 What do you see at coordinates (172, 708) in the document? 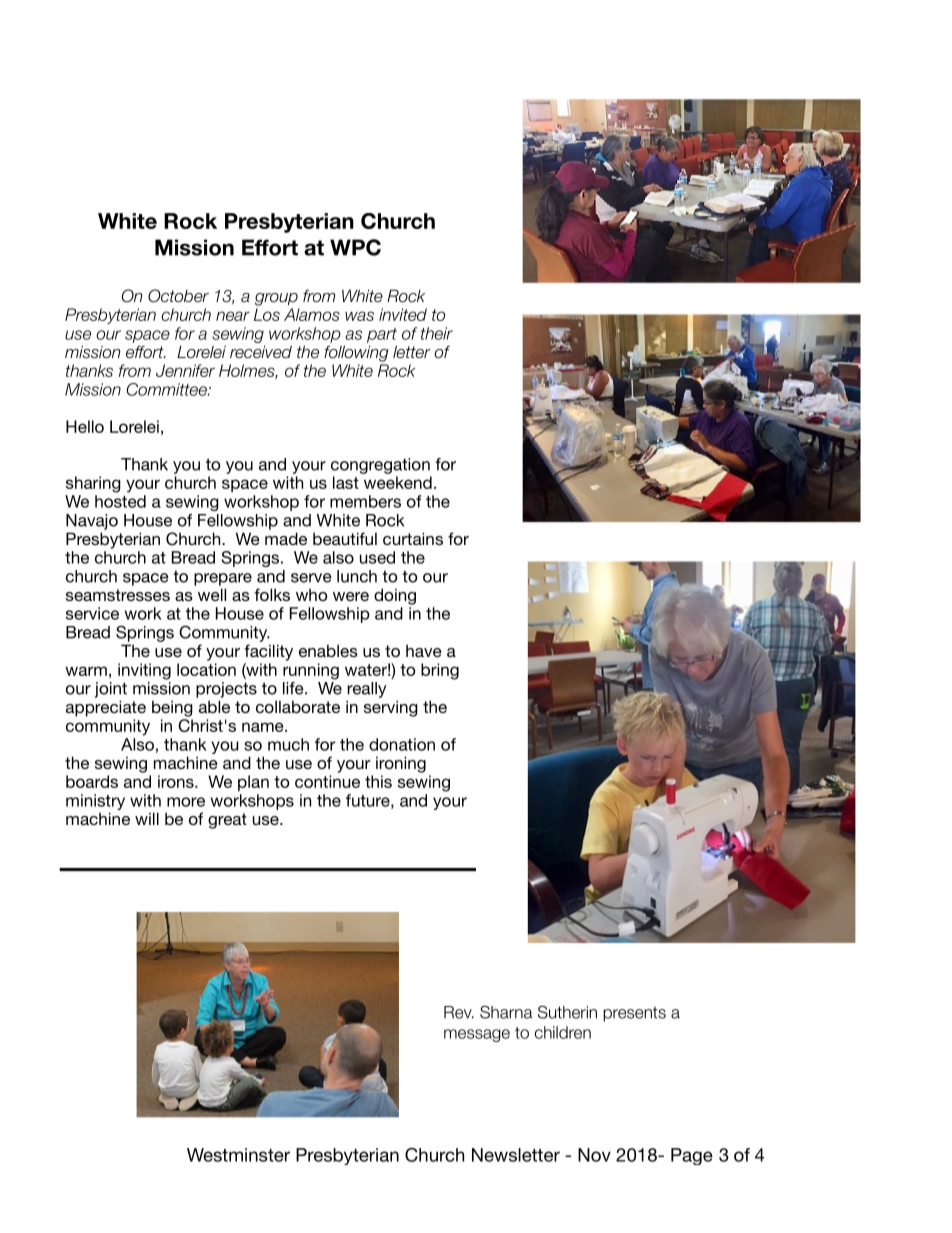
I see `being` at bounding box center [172, 708].
